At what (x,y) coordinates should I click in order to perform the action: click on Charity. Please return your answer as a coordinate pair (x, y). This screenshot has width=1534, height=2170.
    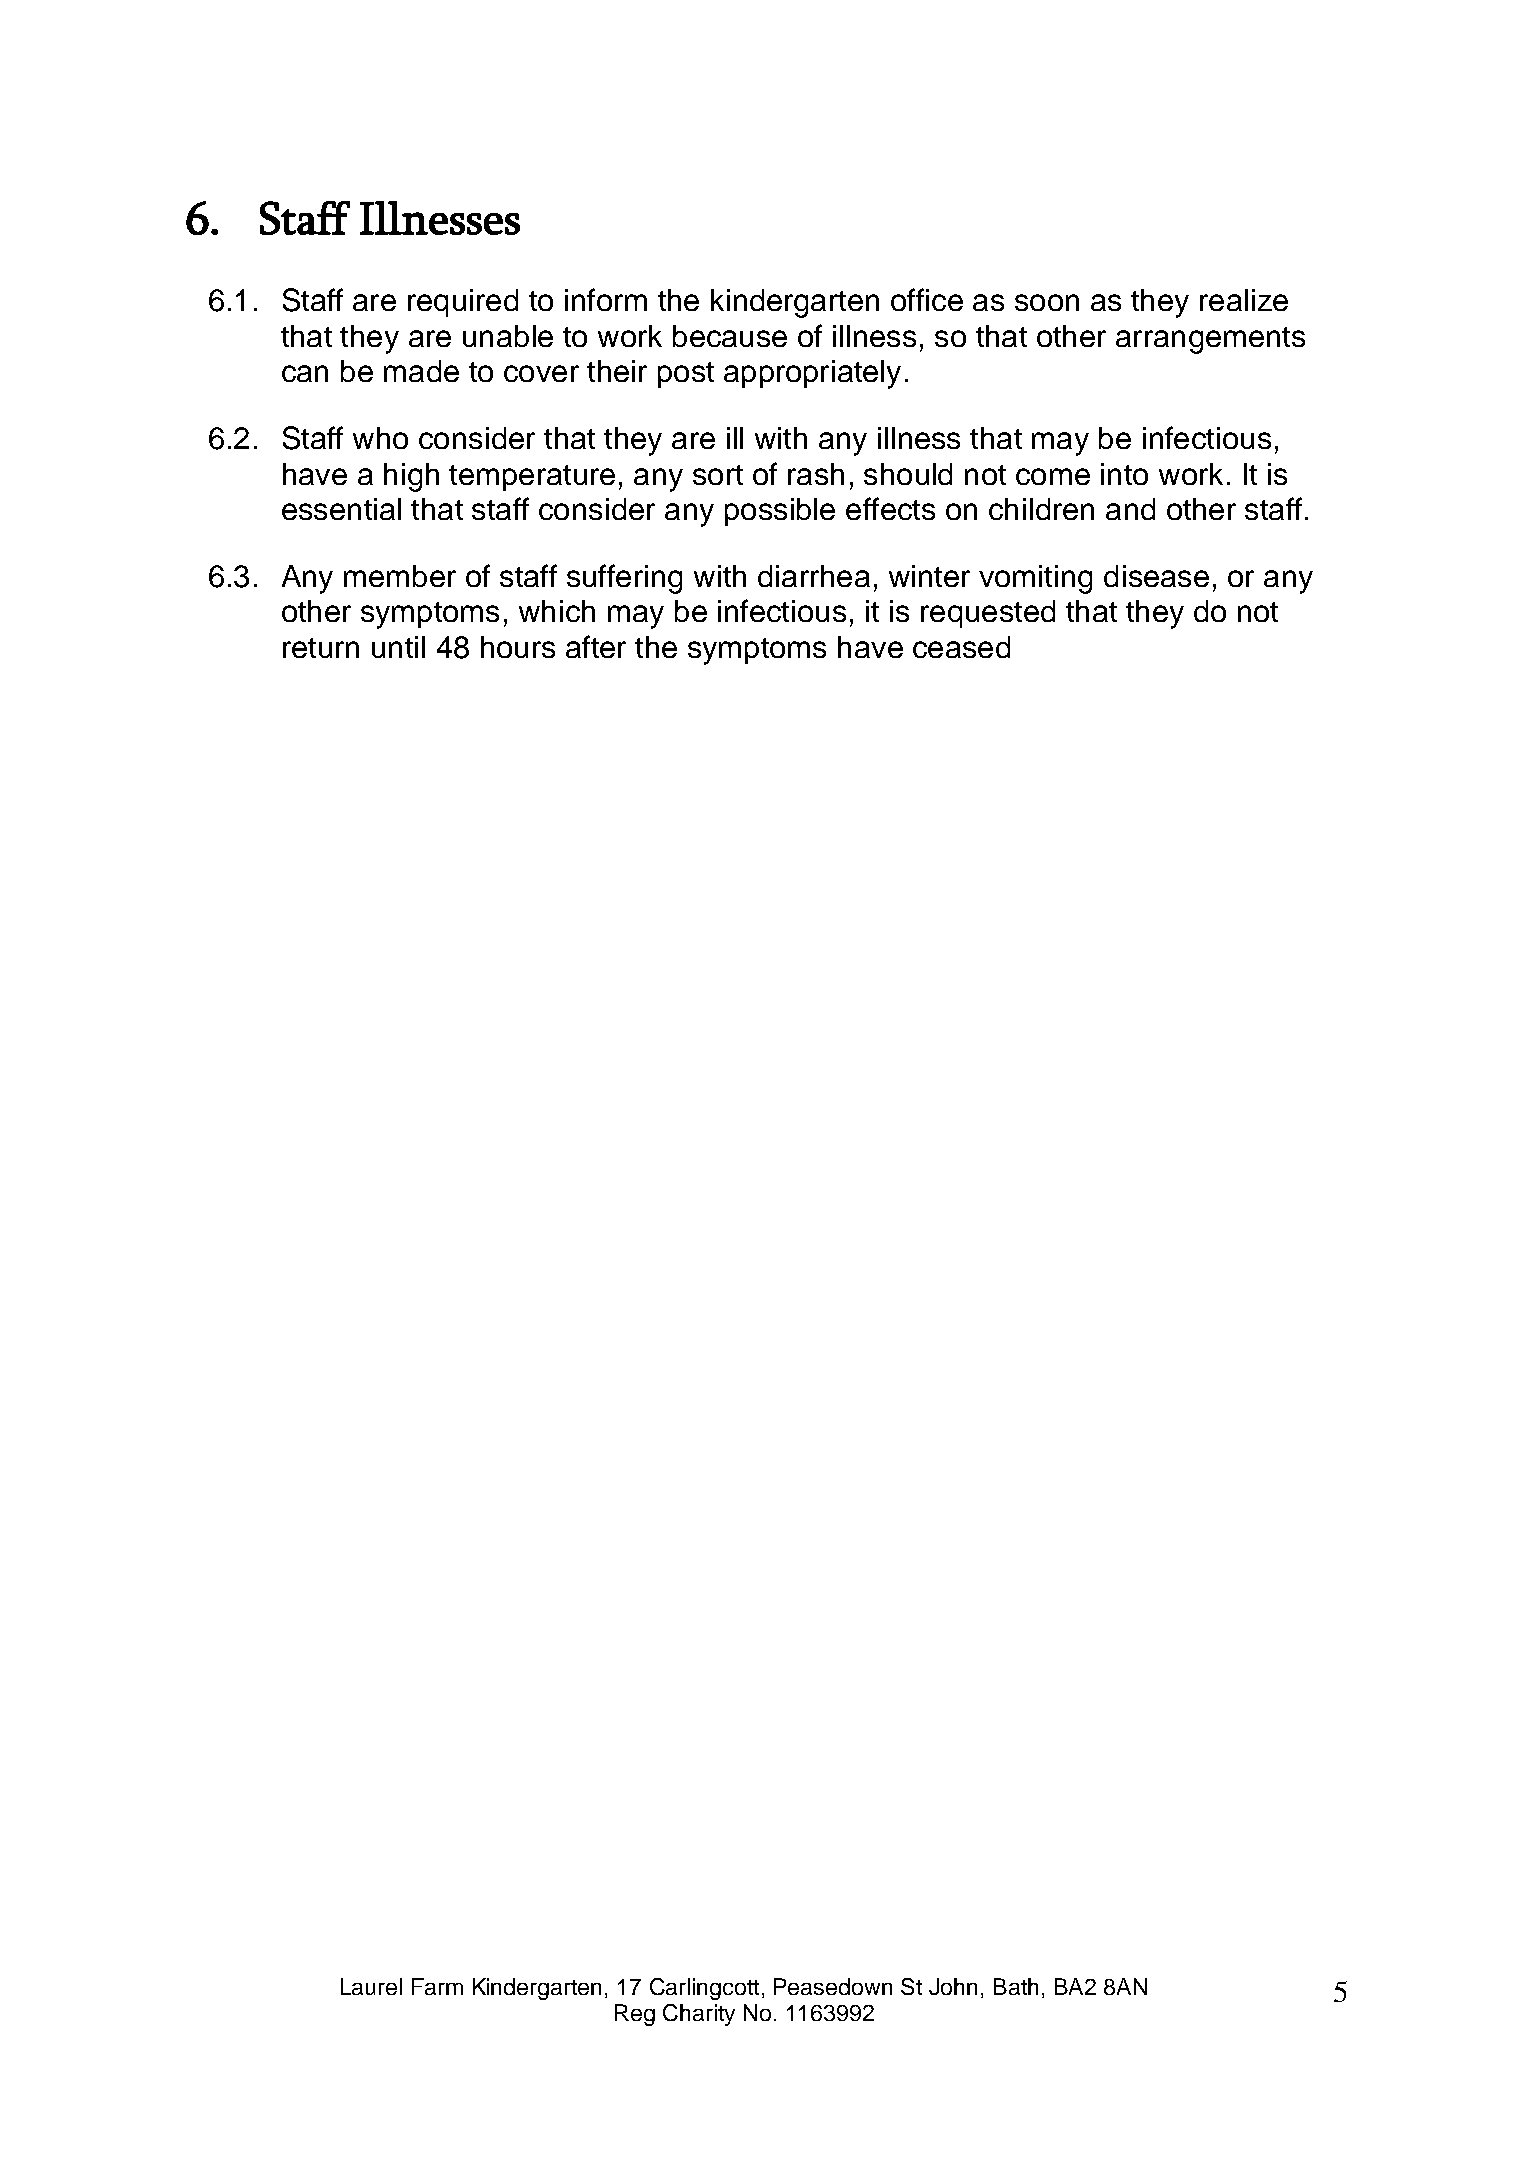
    Looking at the image, I should click on (699, 2015).
